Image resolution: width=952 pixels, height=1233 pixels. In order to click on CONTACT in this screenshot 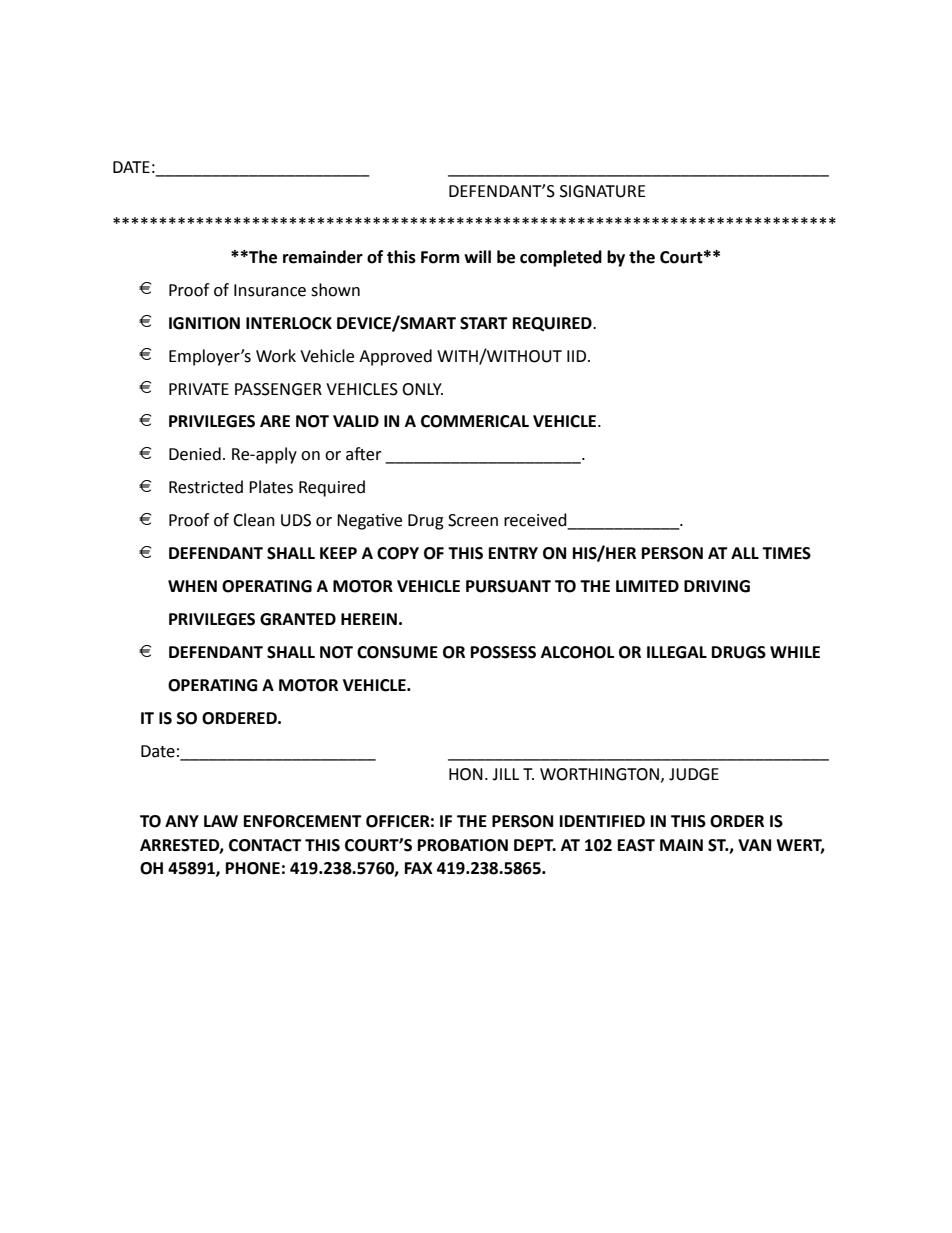, I will do `click(265, 845)`.
